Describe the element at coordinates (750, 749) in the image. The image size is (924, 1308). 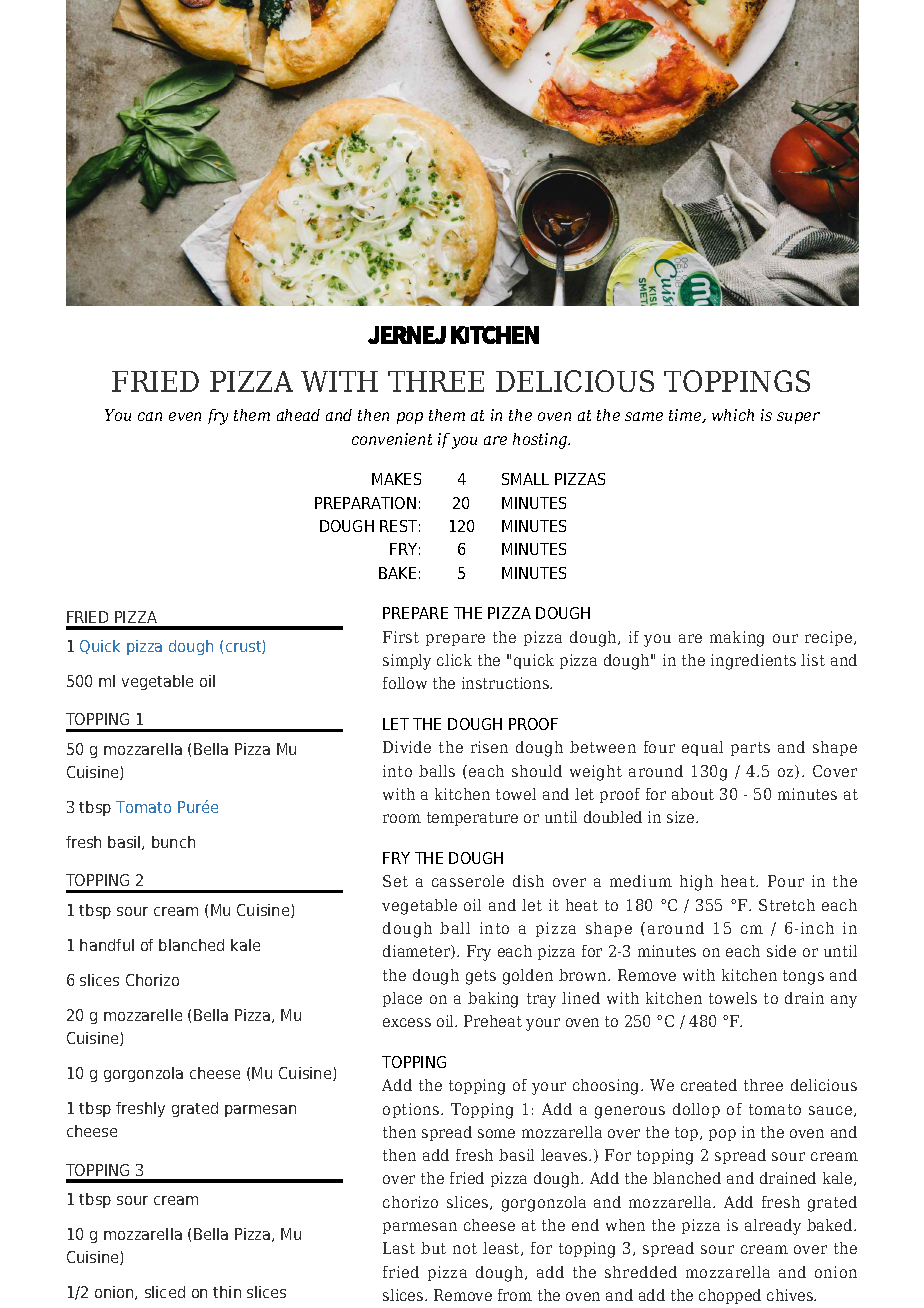
I see `parts` at that location.
